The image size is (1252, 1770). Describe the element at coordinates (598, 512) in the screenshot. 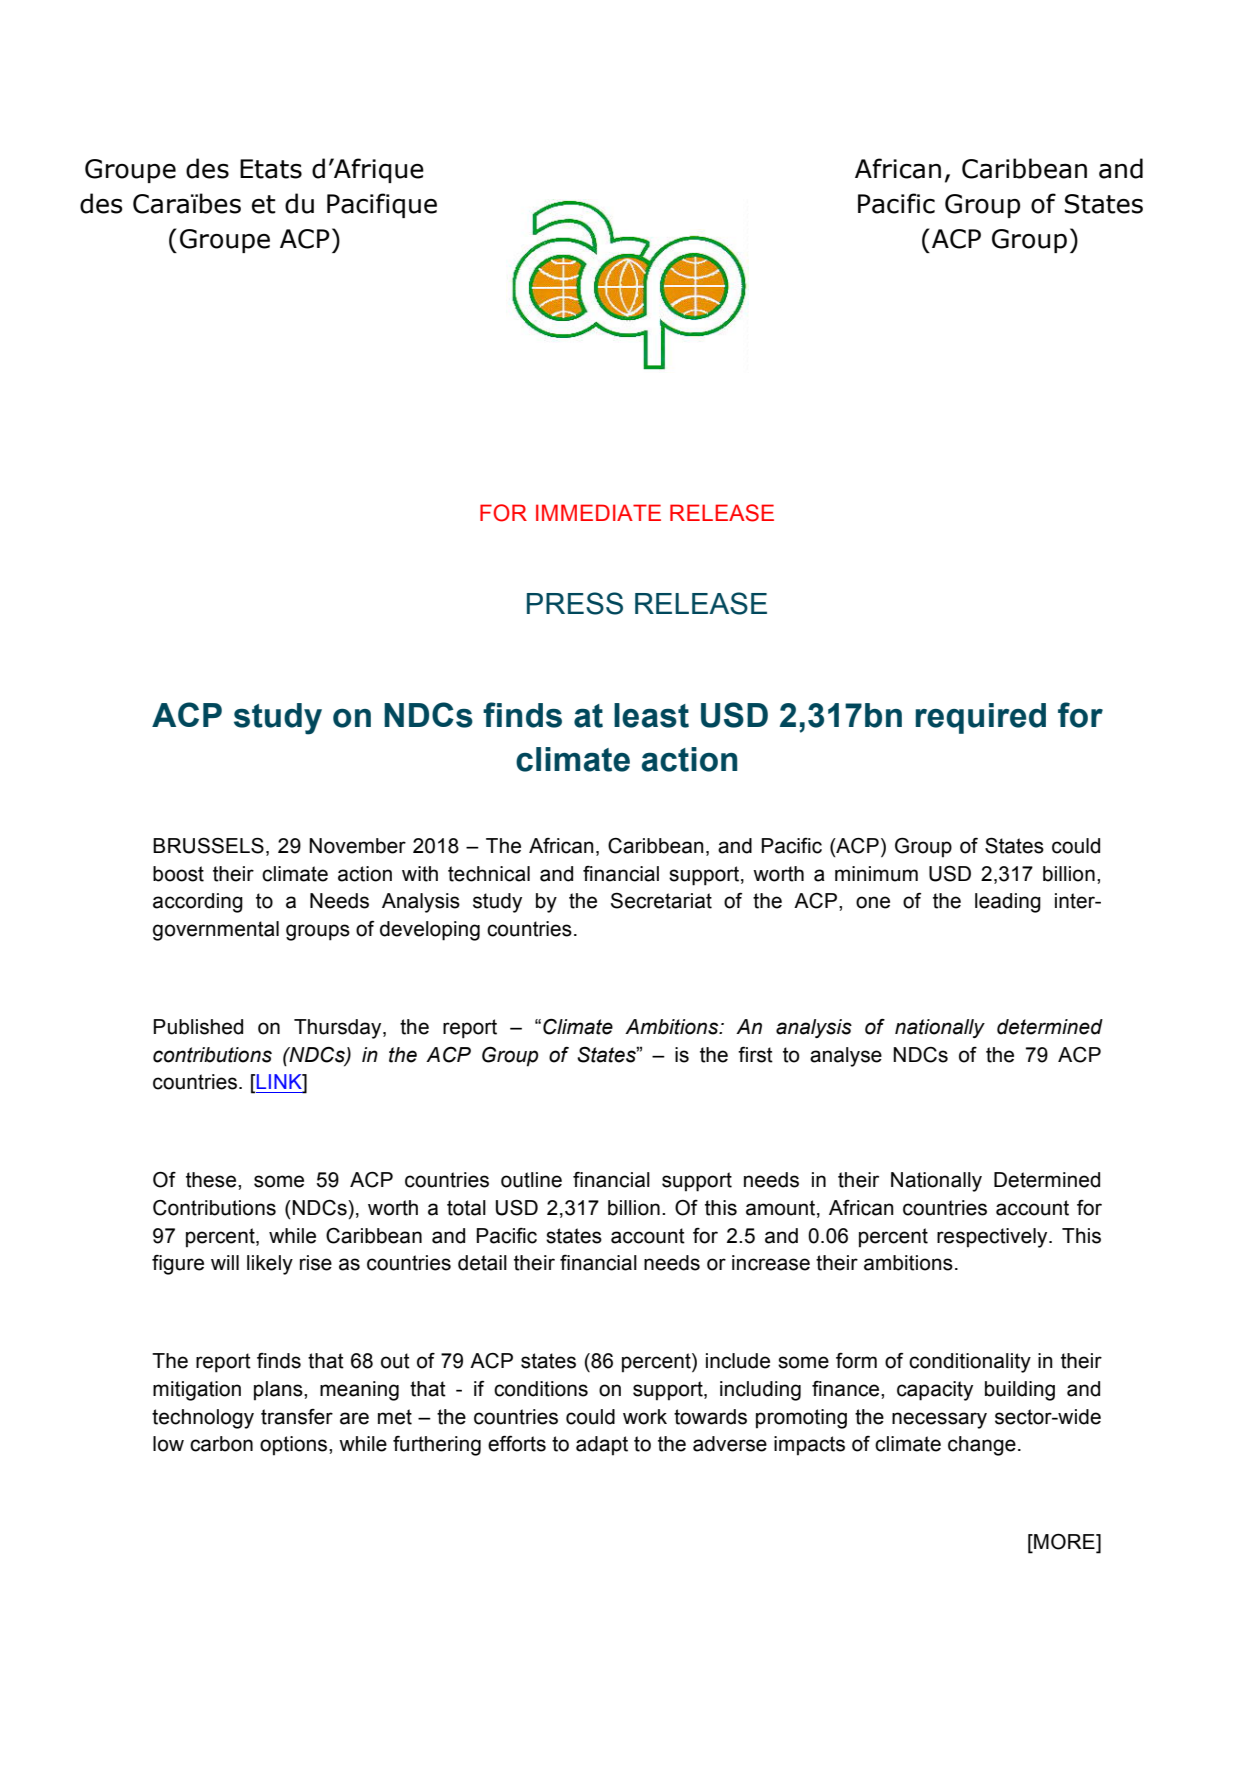

I see `IMMEDIATE` at that location.
